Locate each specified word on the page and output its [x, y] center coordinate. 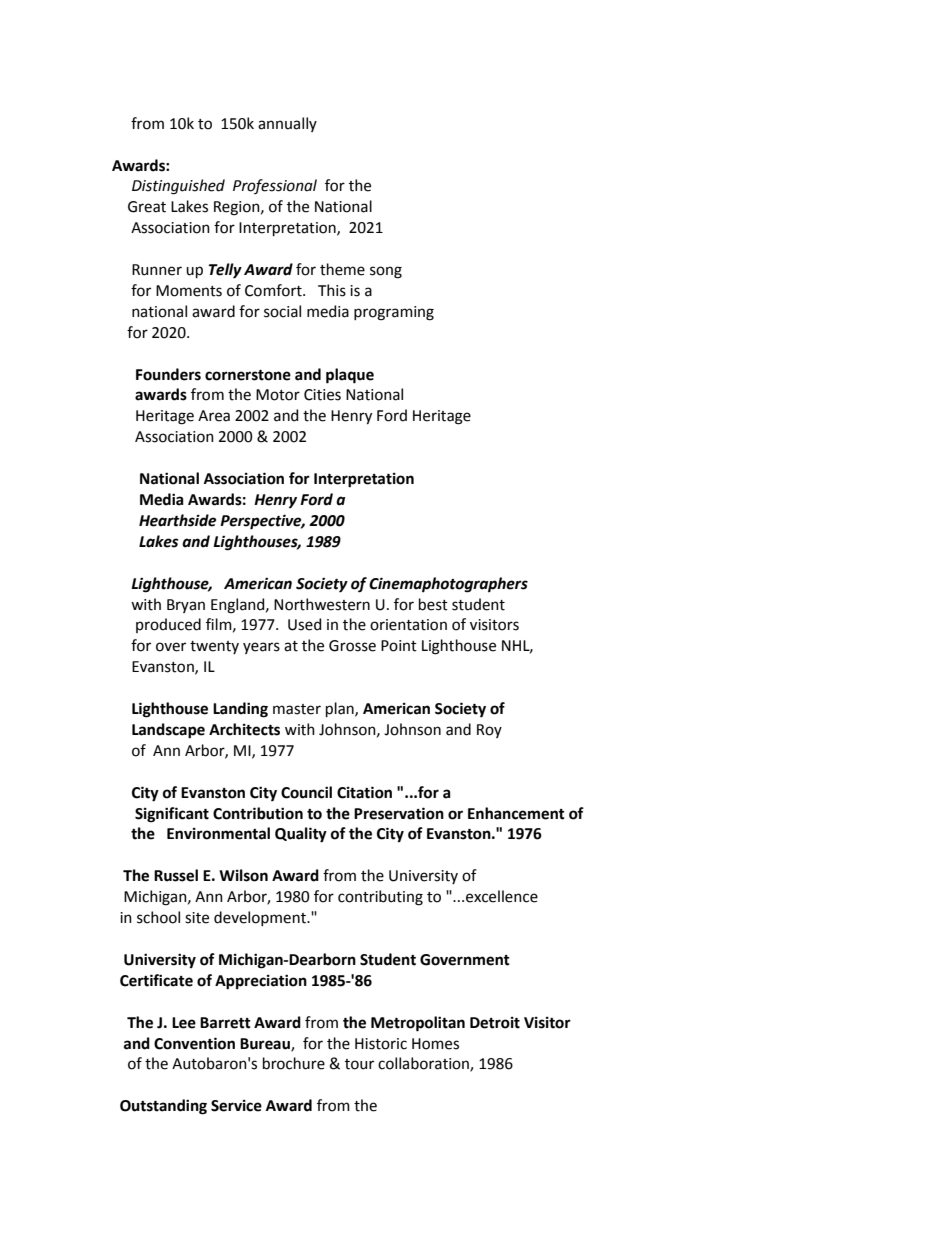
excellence [502, 896]
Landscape [168, 731]
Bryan [186, 606]
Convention [194, 1043]
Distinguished [178, 187]
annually [287, 124]
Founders [168, 374]
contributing [380, 898]
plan [341, 709]
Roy [489, 731]
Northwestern [322, 604]
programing [394, 313]
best [433, 604]
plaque [350, 376]
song [386, 272]
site [197, 918]
